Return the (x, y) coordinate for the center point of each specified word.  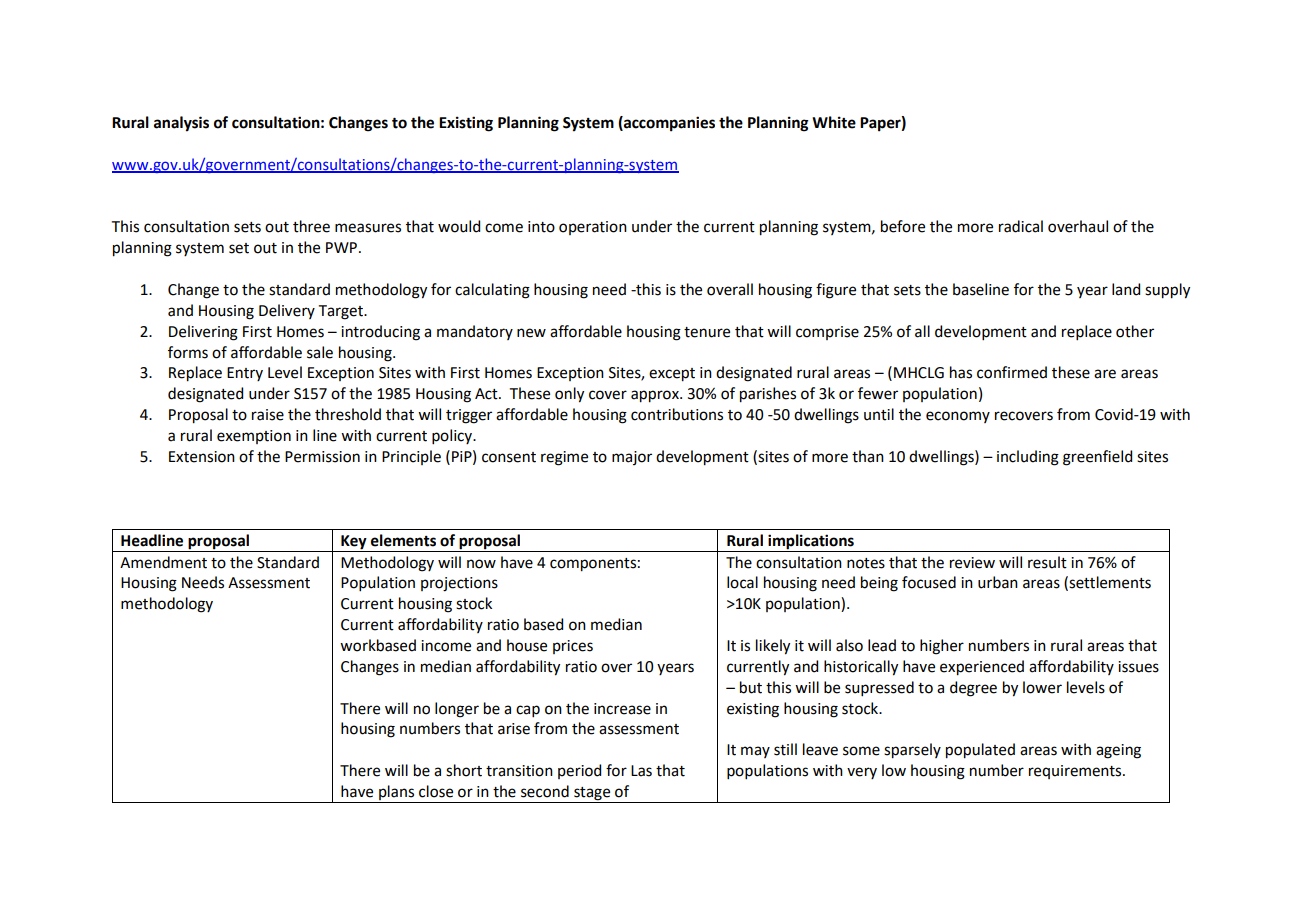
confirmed (1012, 372)
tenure (707, 332)
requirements (1076, 772)
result (1047, 562)
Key (354, 542)
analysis (181, 124)
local (742, 582)
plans (397, 794)
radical (1021, 226)
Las (641, 771)
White (834, 122)
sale (320, 352)
